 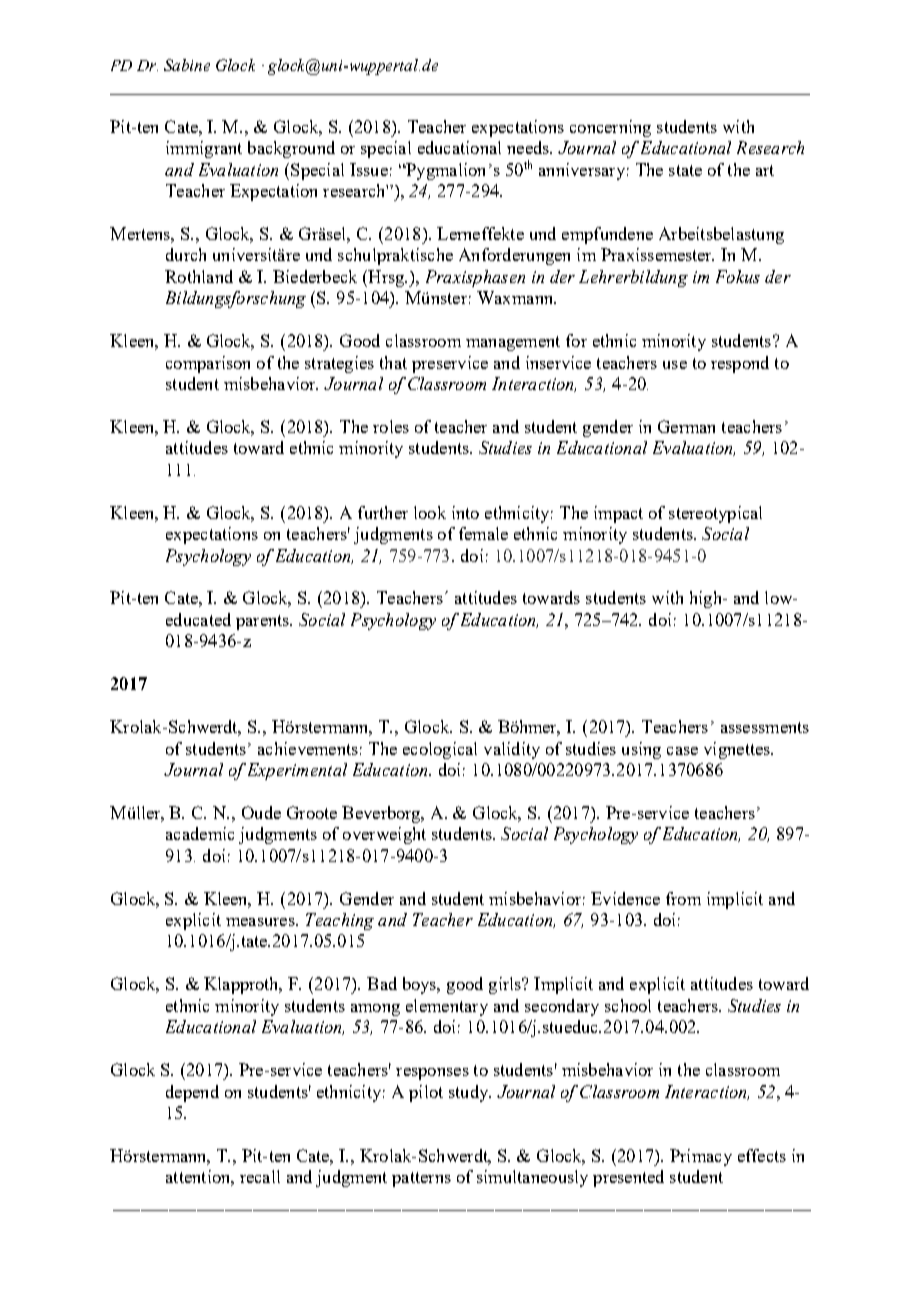 What do you see at coordinates (440, 750) in the document?
I see `ecological` at bounding box center [440, 750].
